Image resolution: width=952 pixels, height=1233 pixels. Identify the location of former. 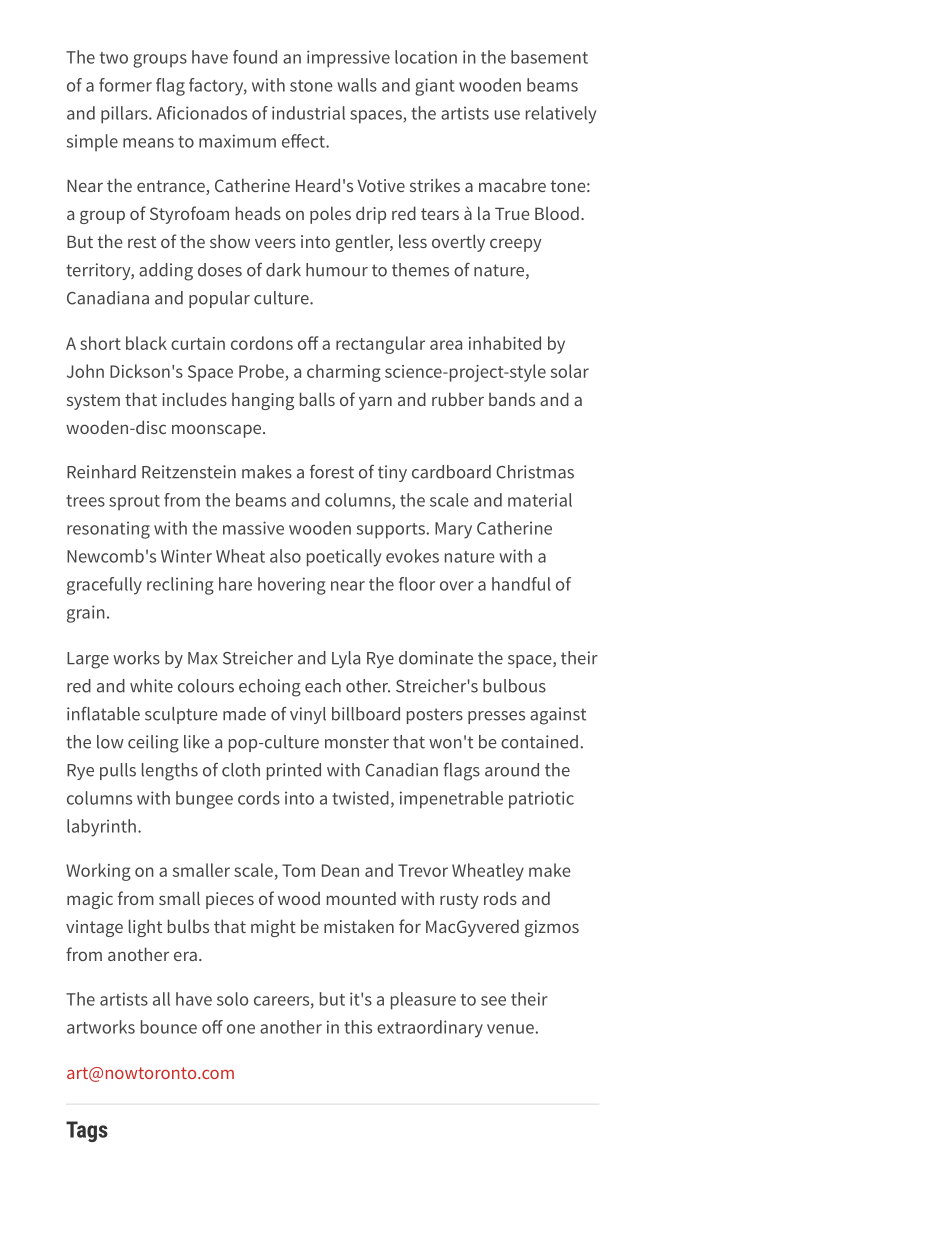
(125, 85).
